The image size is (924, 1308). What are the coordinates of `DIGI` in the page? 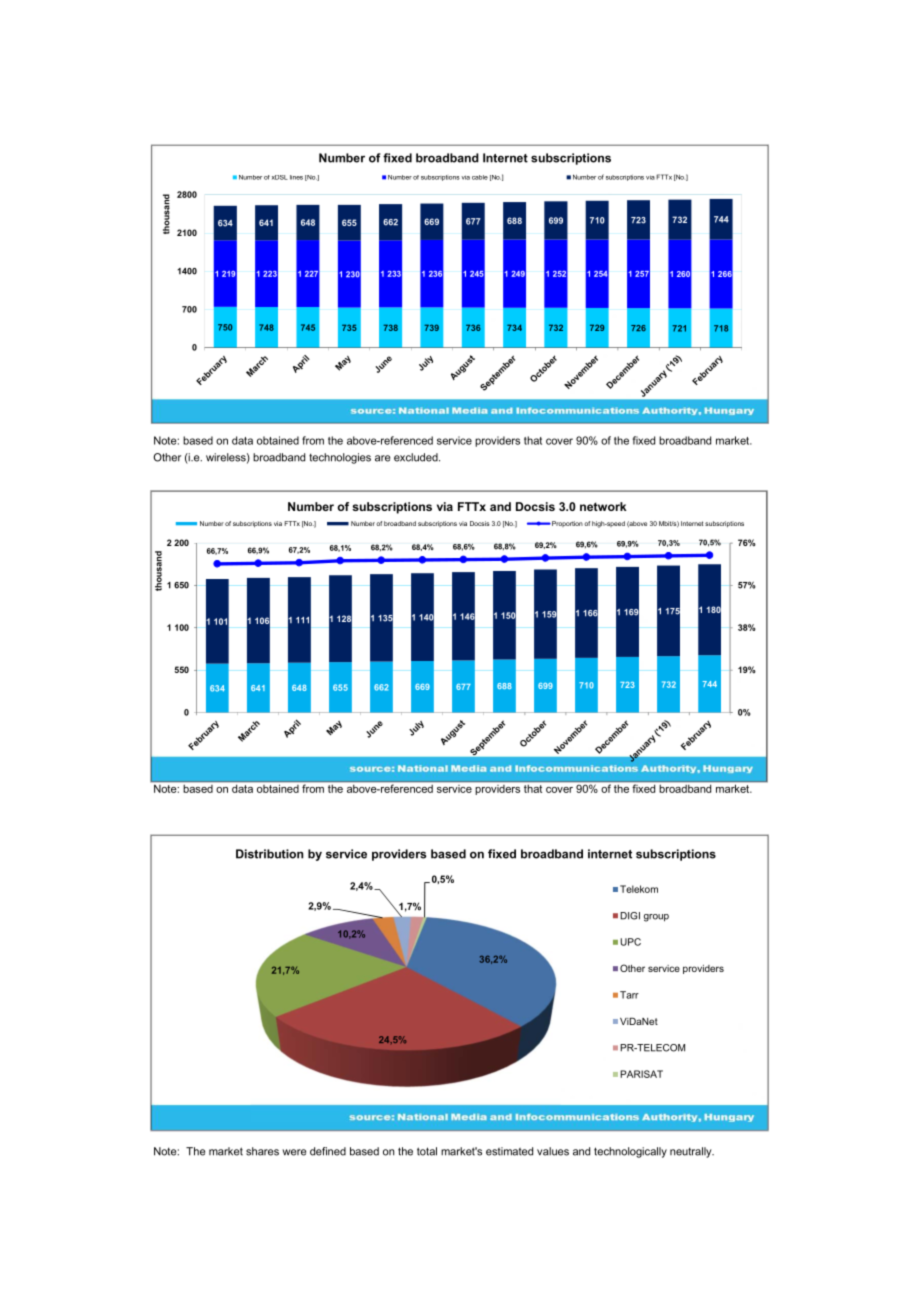 It's located at (630, 916).
